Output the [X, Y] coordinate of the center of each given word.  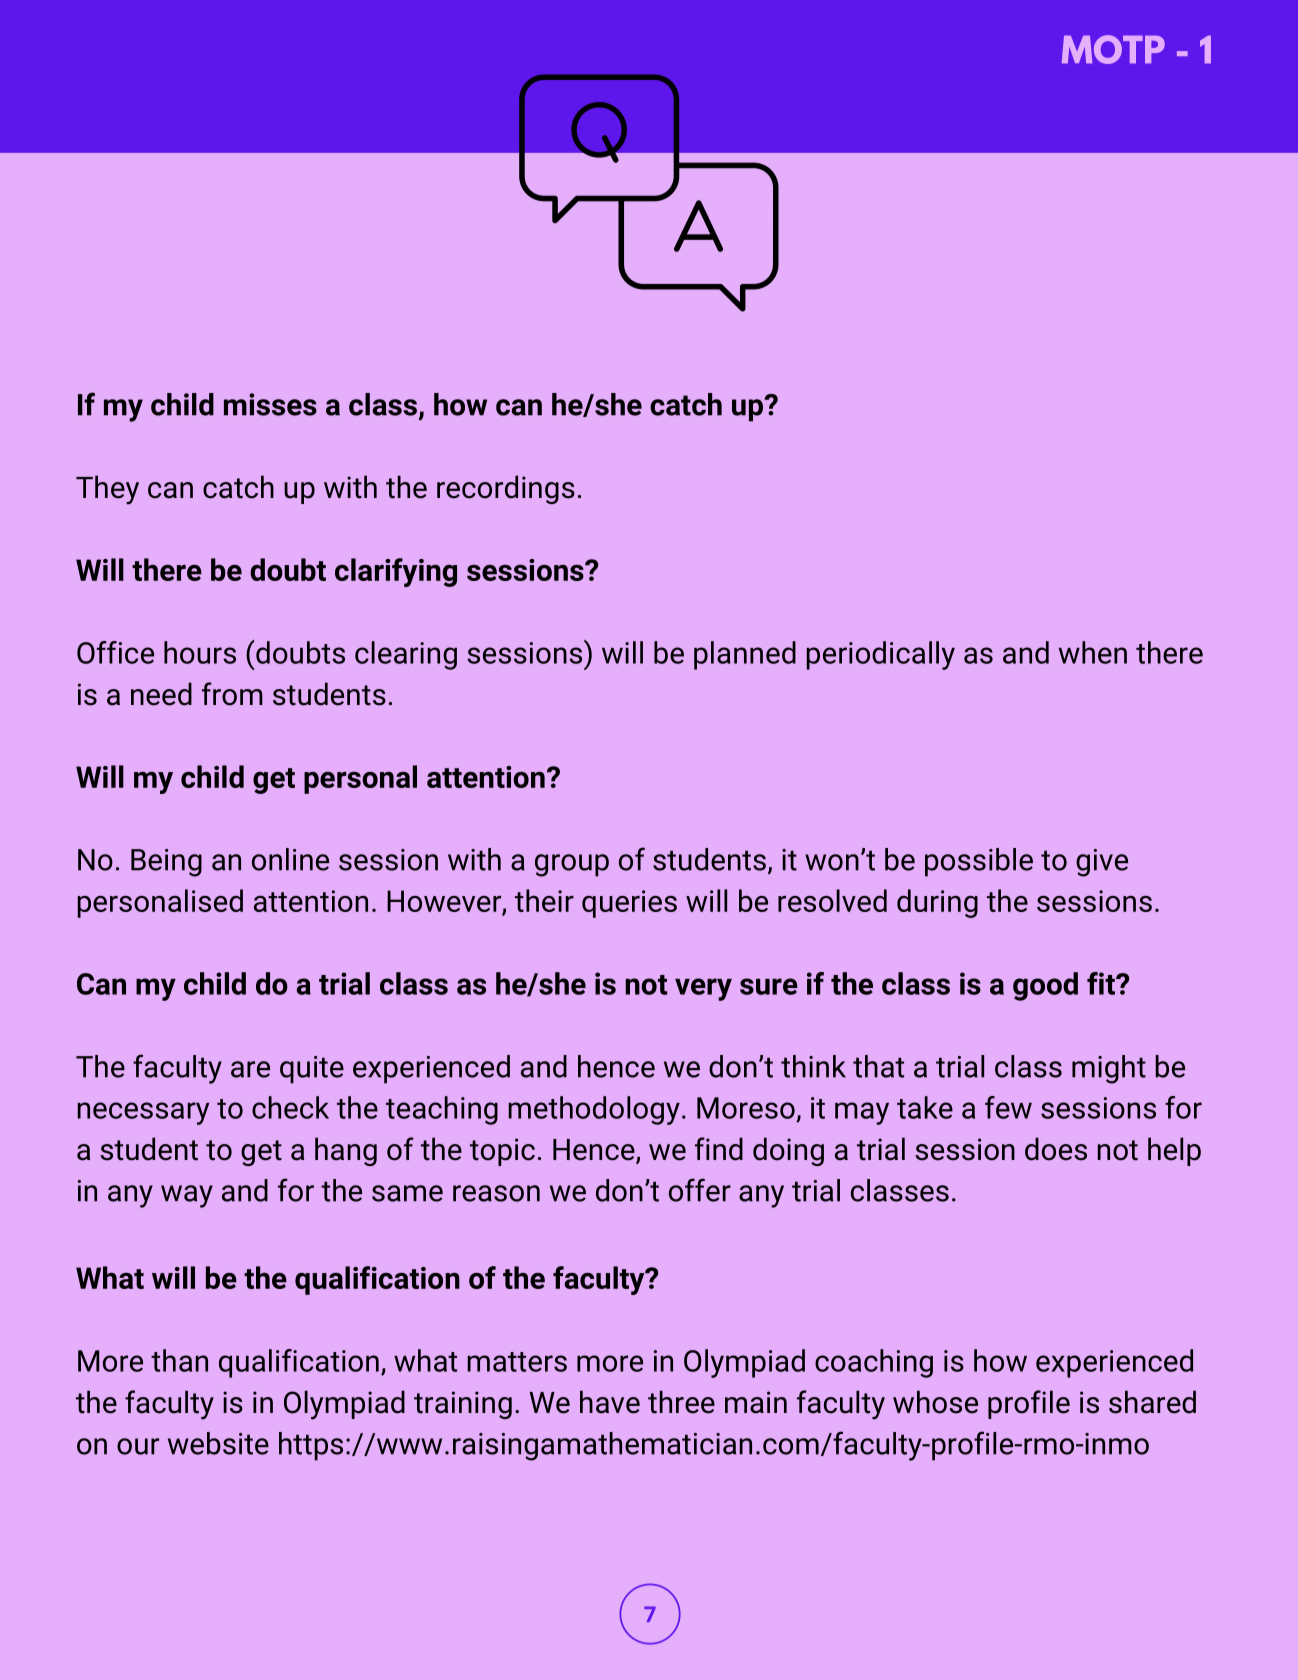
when [1093, 652]
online [290, 859]
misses [270, 404]
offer [700, 1190]
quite [312, 1070]
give [1102, 863]
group [572, 865]
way [187, 1196]
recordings [506, 489]
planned [745, 655]
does [1056, 1149]
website [218, 1443]
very [703, 989]
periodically [881, 655]
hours [200, 652]
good [1045, 986]
